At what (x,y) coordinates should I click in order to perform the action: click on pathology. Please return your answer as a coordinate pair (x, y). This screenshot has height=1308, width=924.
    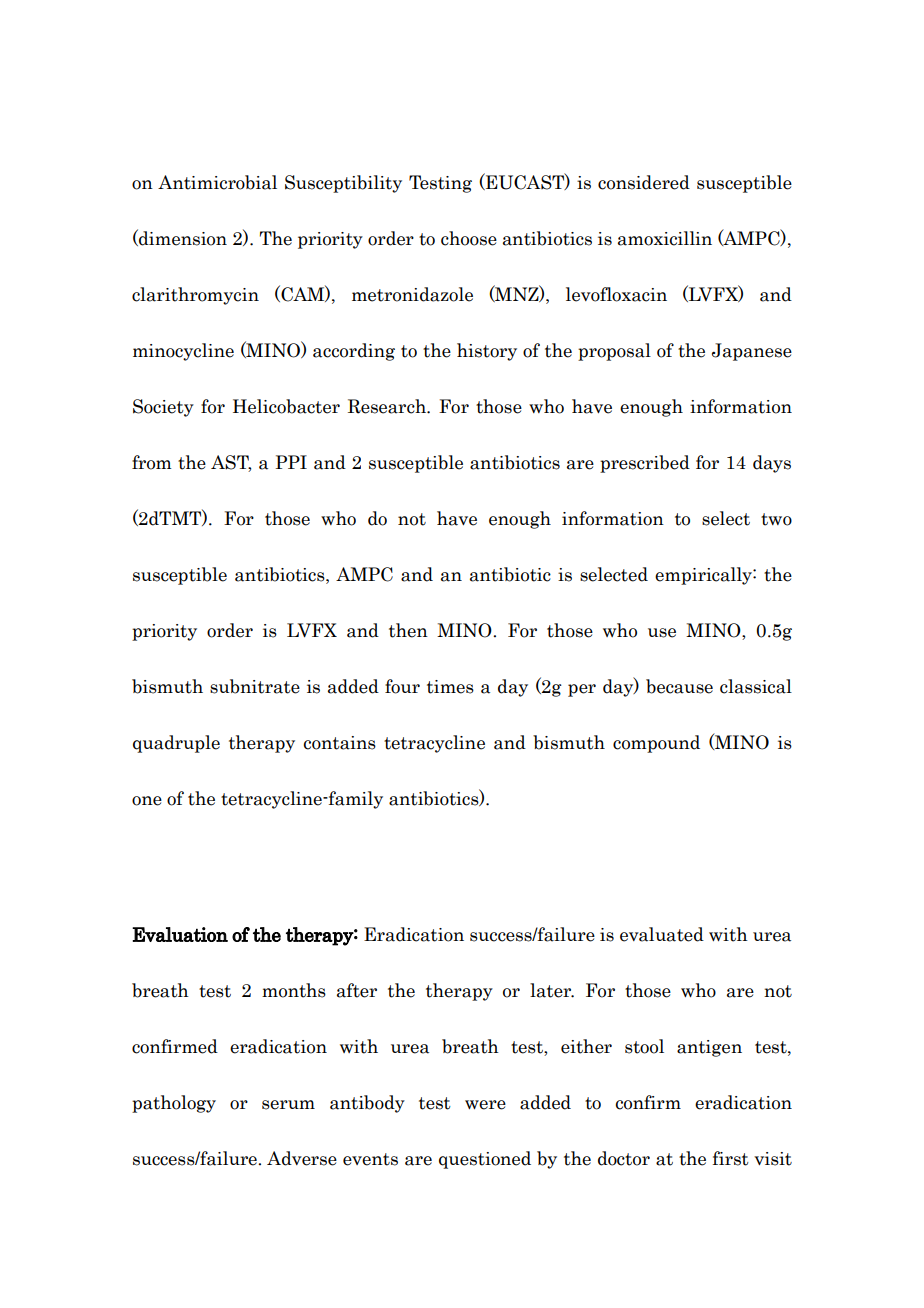
    Looking at the image, I should click on (174, 1104).
